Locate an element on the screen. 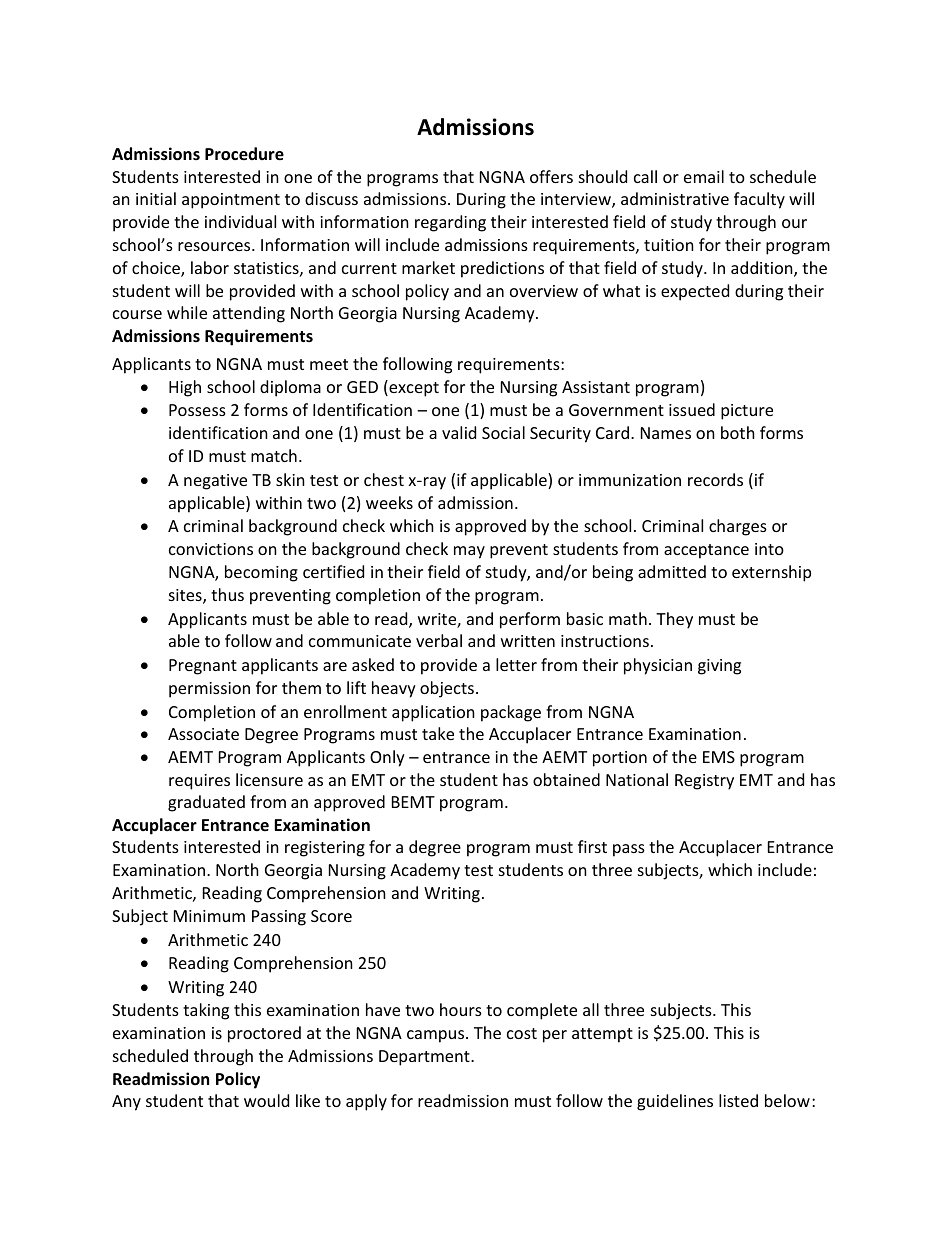 Image resolution: width=952 pixels, height=1233 pixels. Registry is located at coordinates (704, 782).
